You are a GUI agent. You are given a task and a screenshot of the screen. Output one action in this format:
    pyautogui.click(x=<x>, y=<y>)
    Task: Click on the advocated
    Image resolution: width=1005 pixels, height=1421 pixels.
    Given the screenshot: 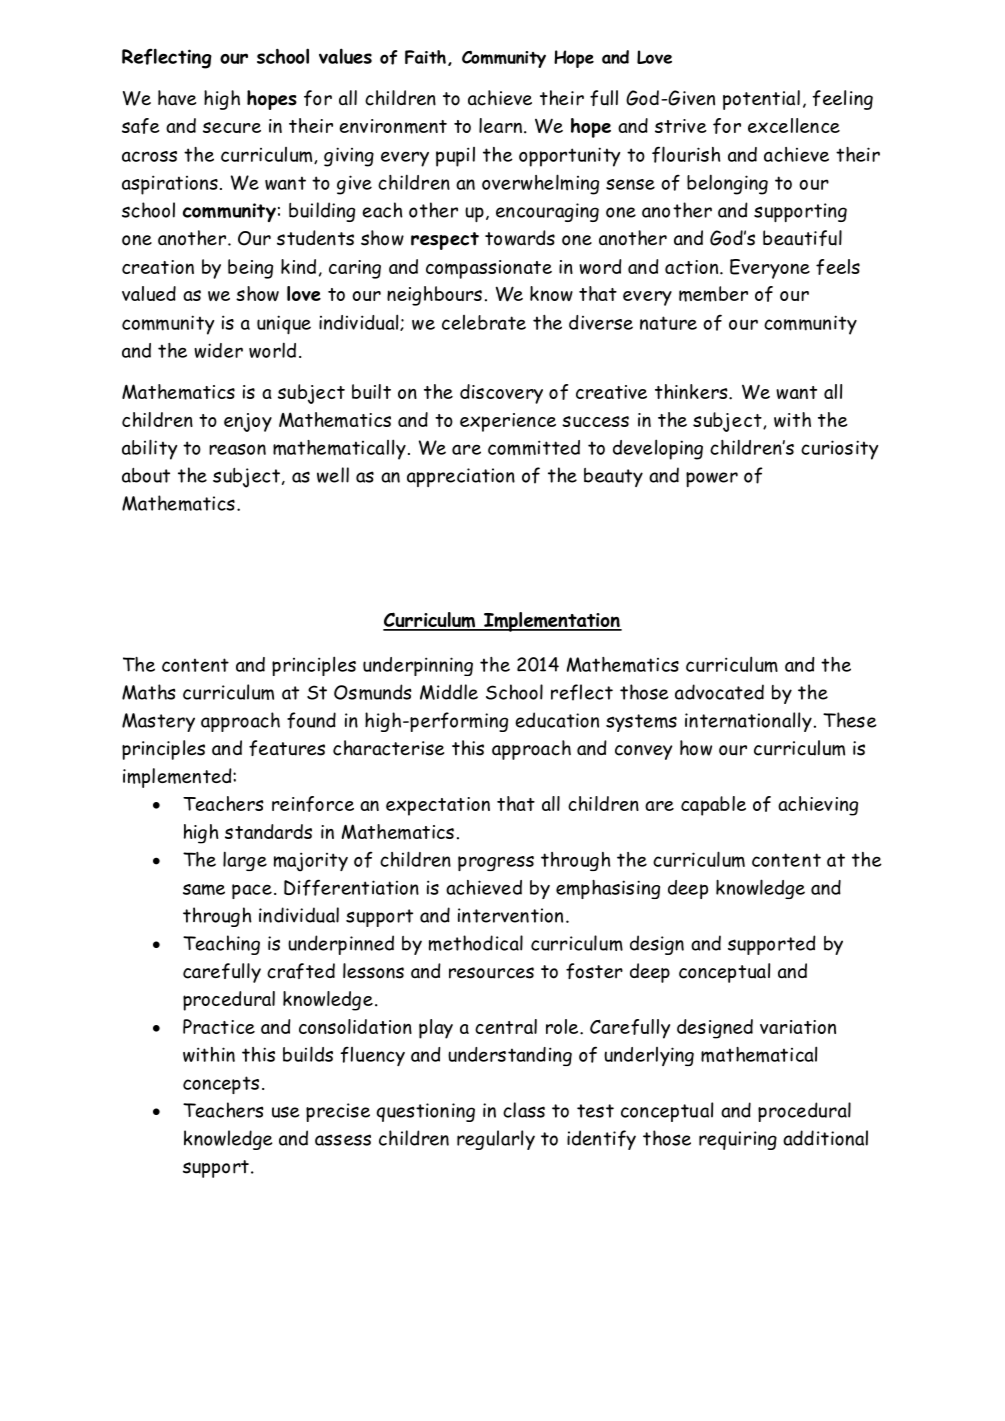 What is the action you would take?
    pyautogui.click(x=719, y=692)
